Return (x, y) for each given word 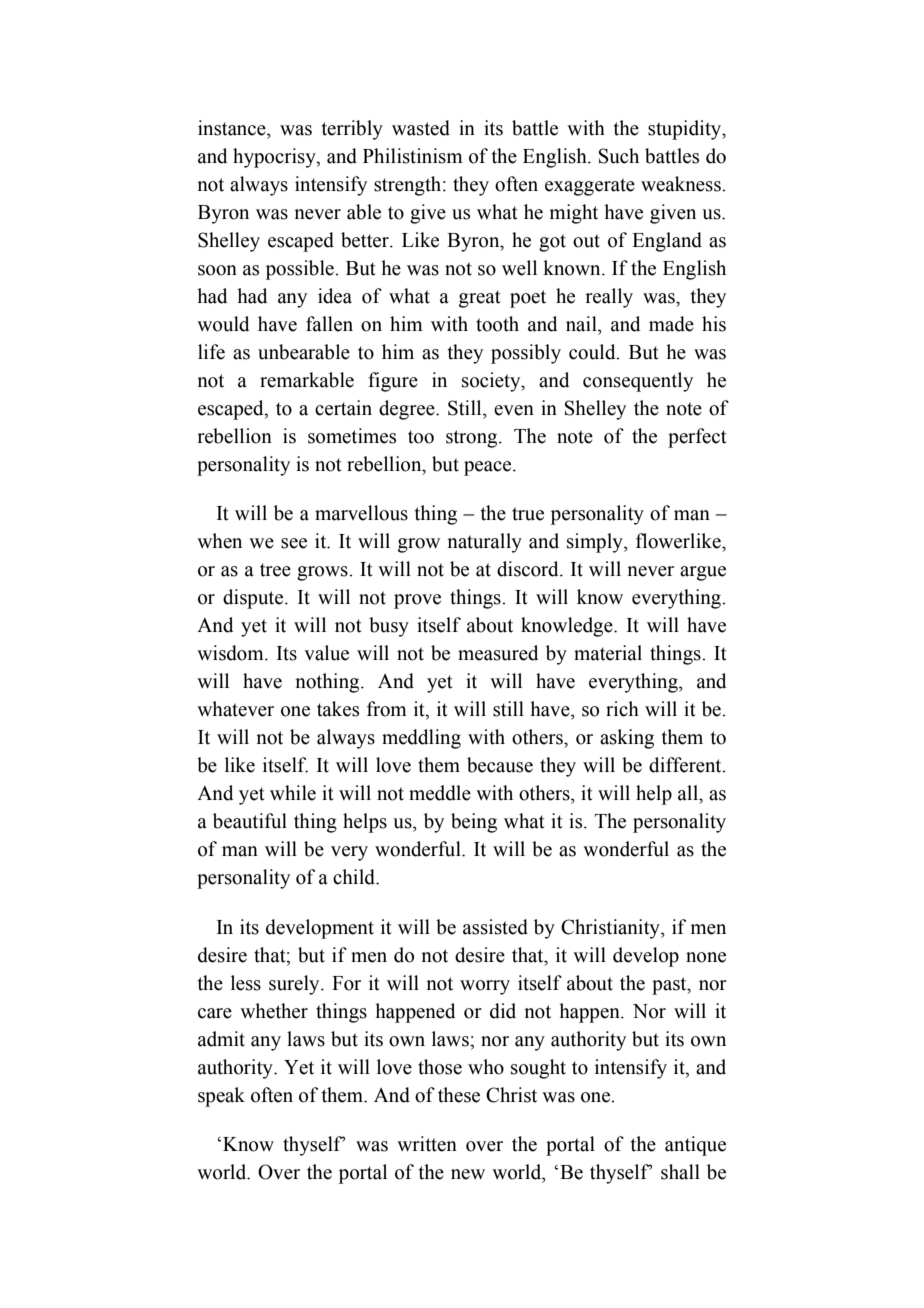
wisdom (231, 653)
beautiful (250, 821)
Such (619, 156)
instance (233, 128)
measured (498, 653)
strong (473, 439)
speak (221, 1097)
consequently (638, 382)
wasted (421, 128)
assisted (495, 927)
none (706, 957)
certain (343, 408)
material (608, 653)
